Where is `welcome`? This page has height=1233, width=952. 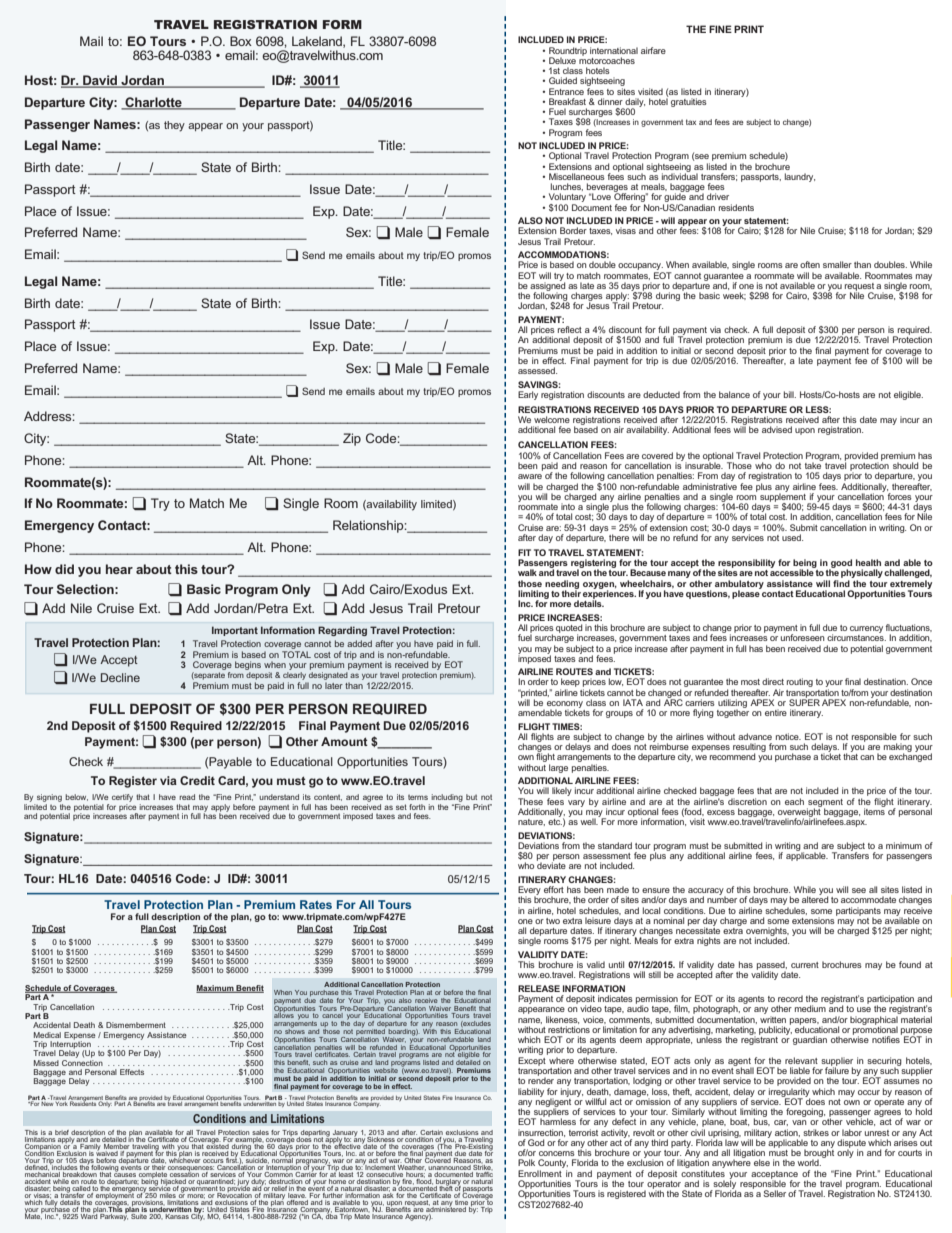 welcome is located at coordinates (552, 419).
